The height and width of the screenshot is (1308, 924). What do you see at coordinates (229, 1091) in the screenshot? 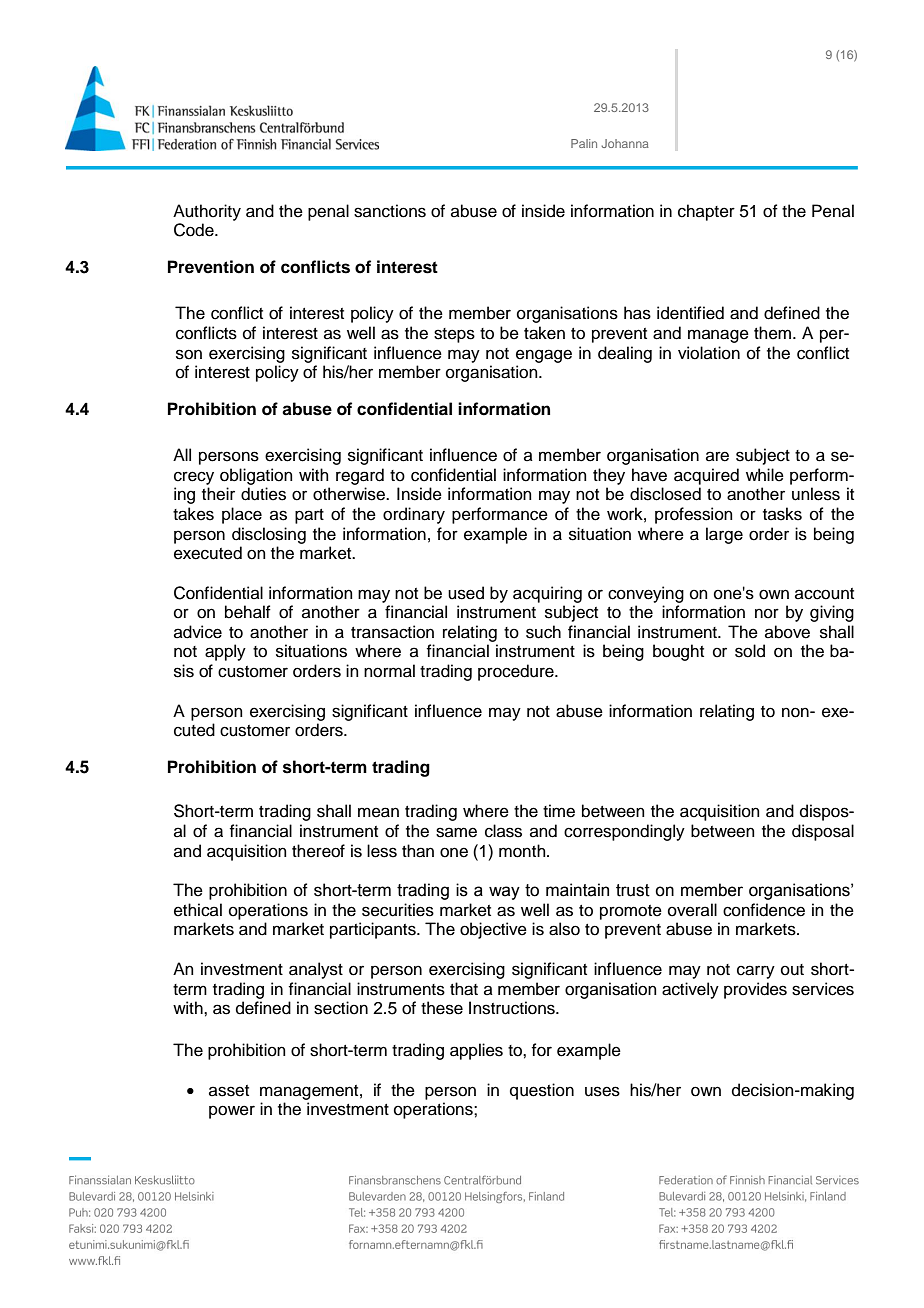
I see `asset` at bounding box center [229, 1091].
